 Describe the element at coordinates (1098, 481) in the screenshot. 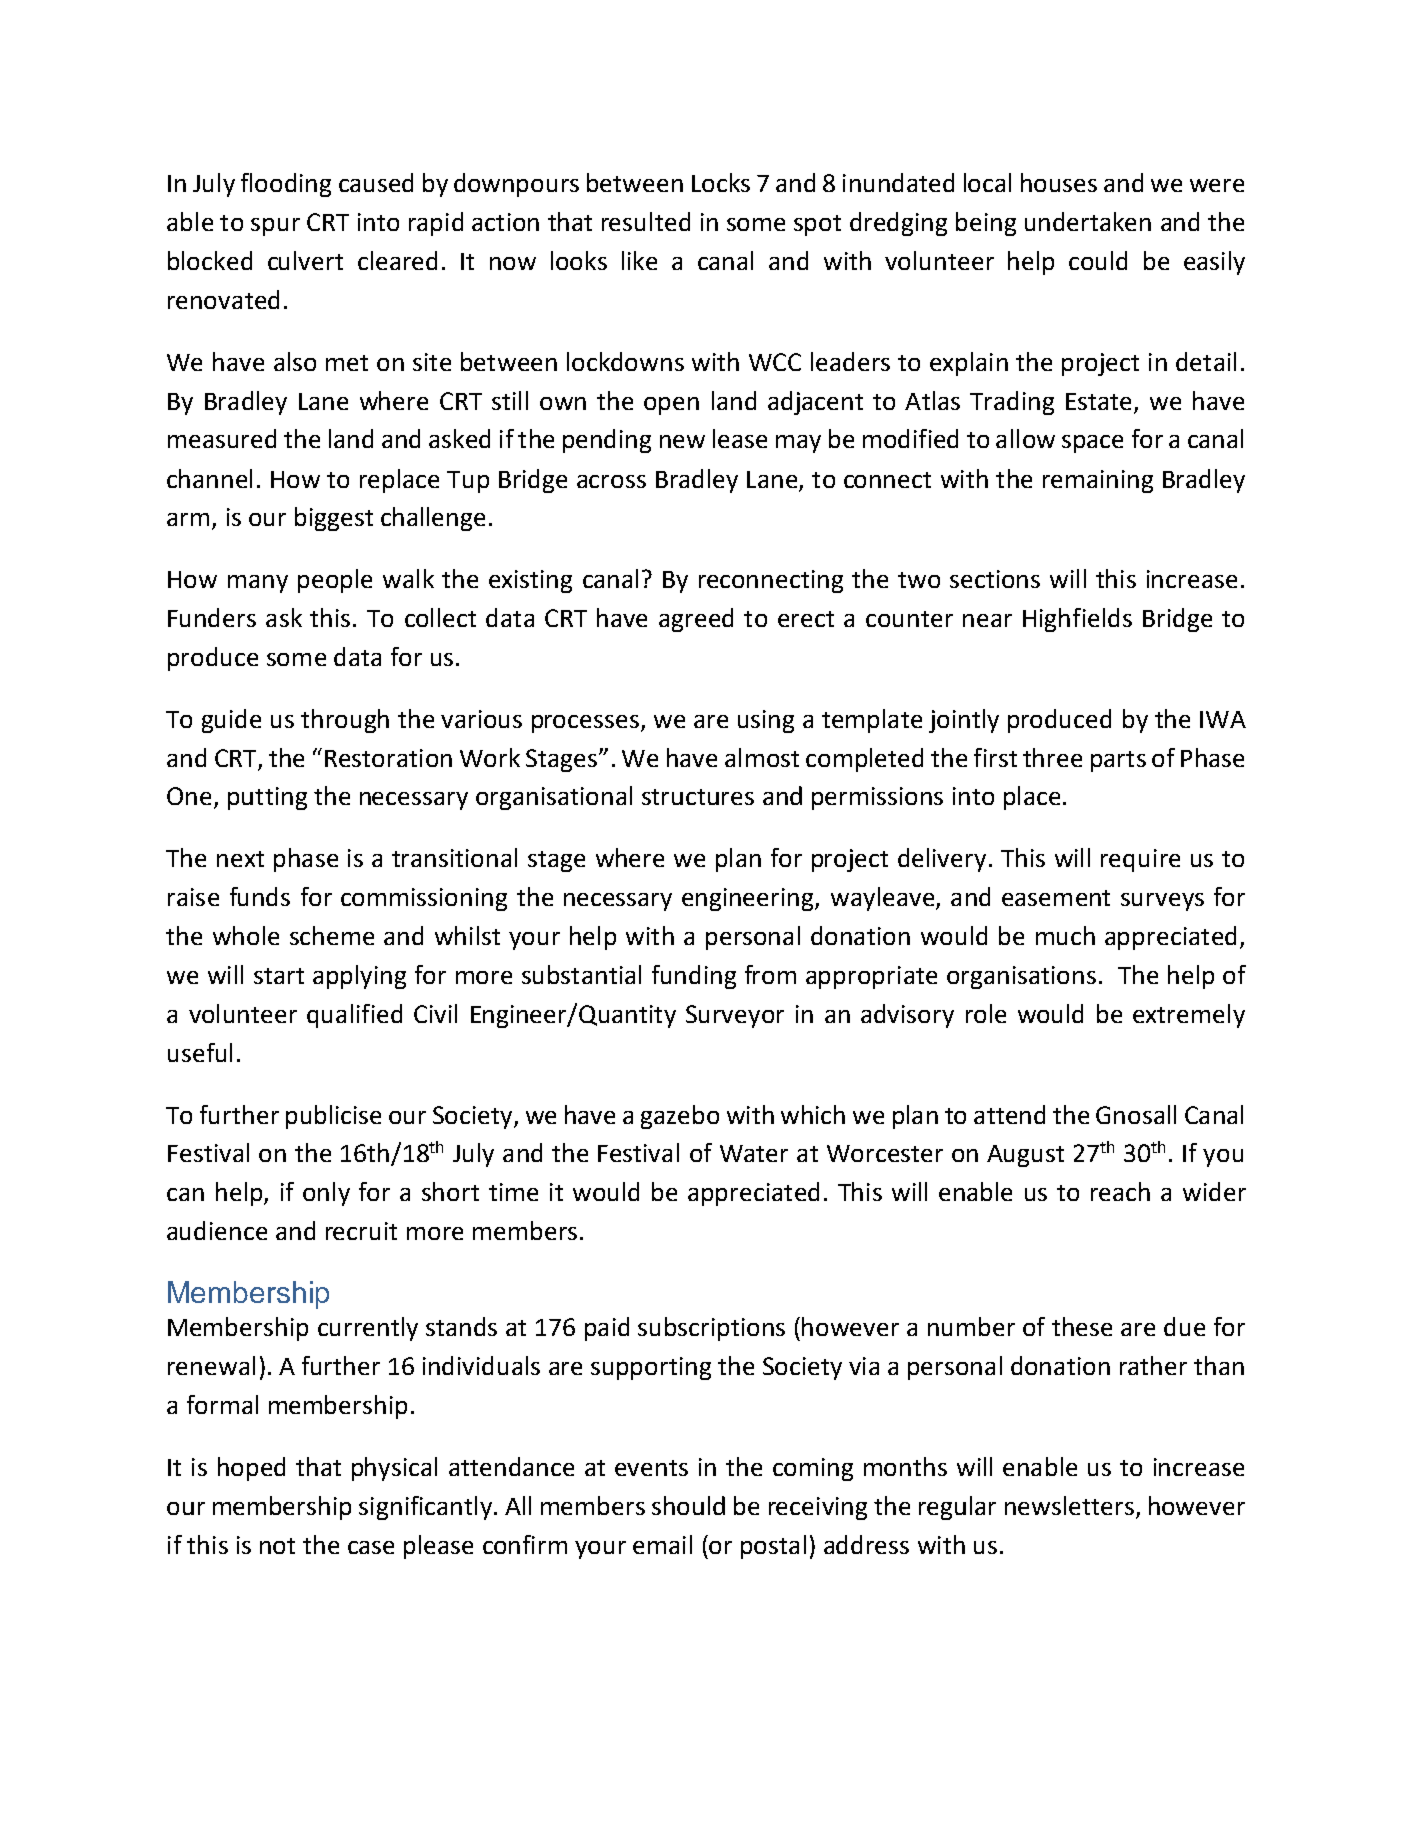

I see `remaining` at that location.
